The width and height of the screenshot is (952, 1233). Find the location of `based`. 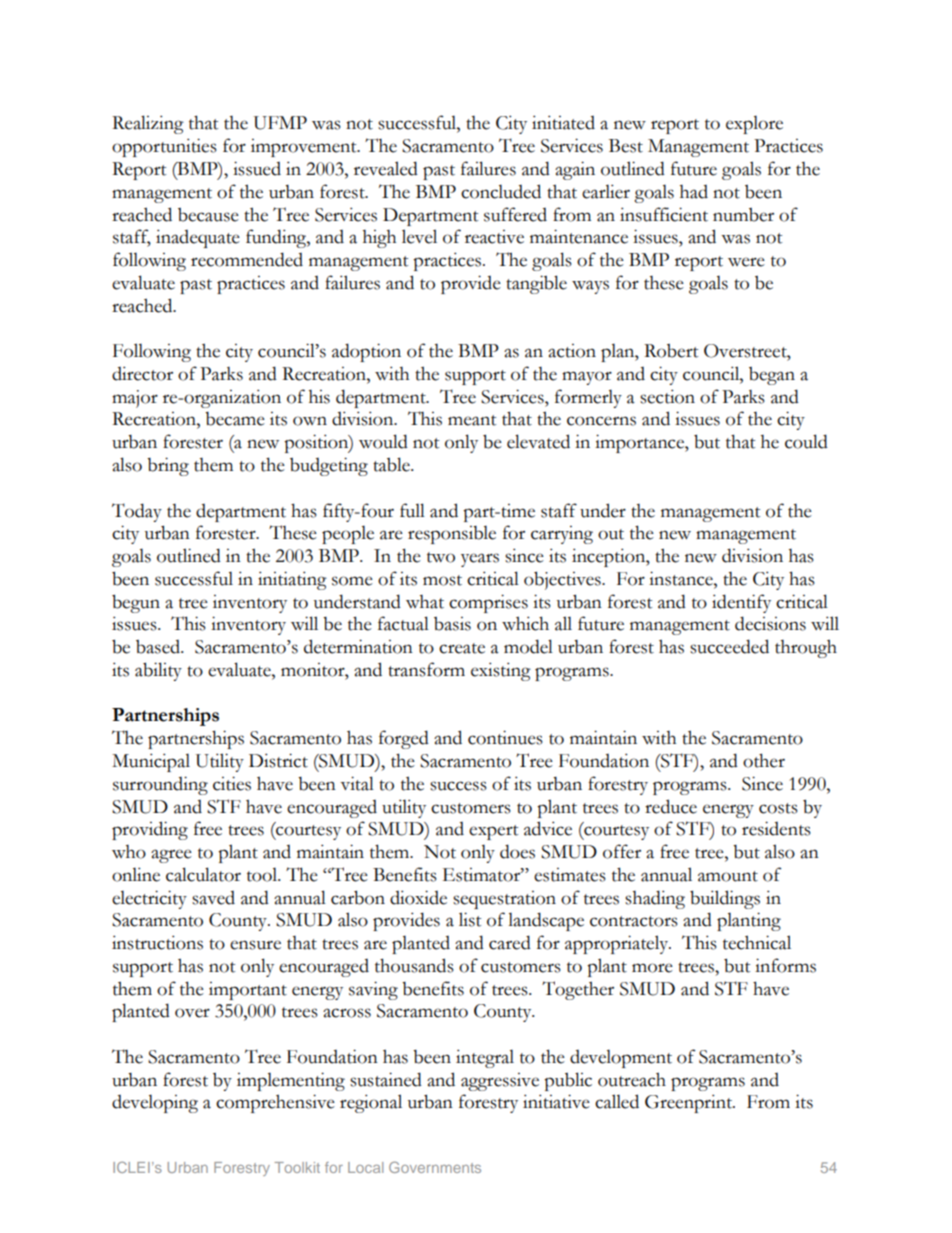

based is located at coordinates (159, 647).
